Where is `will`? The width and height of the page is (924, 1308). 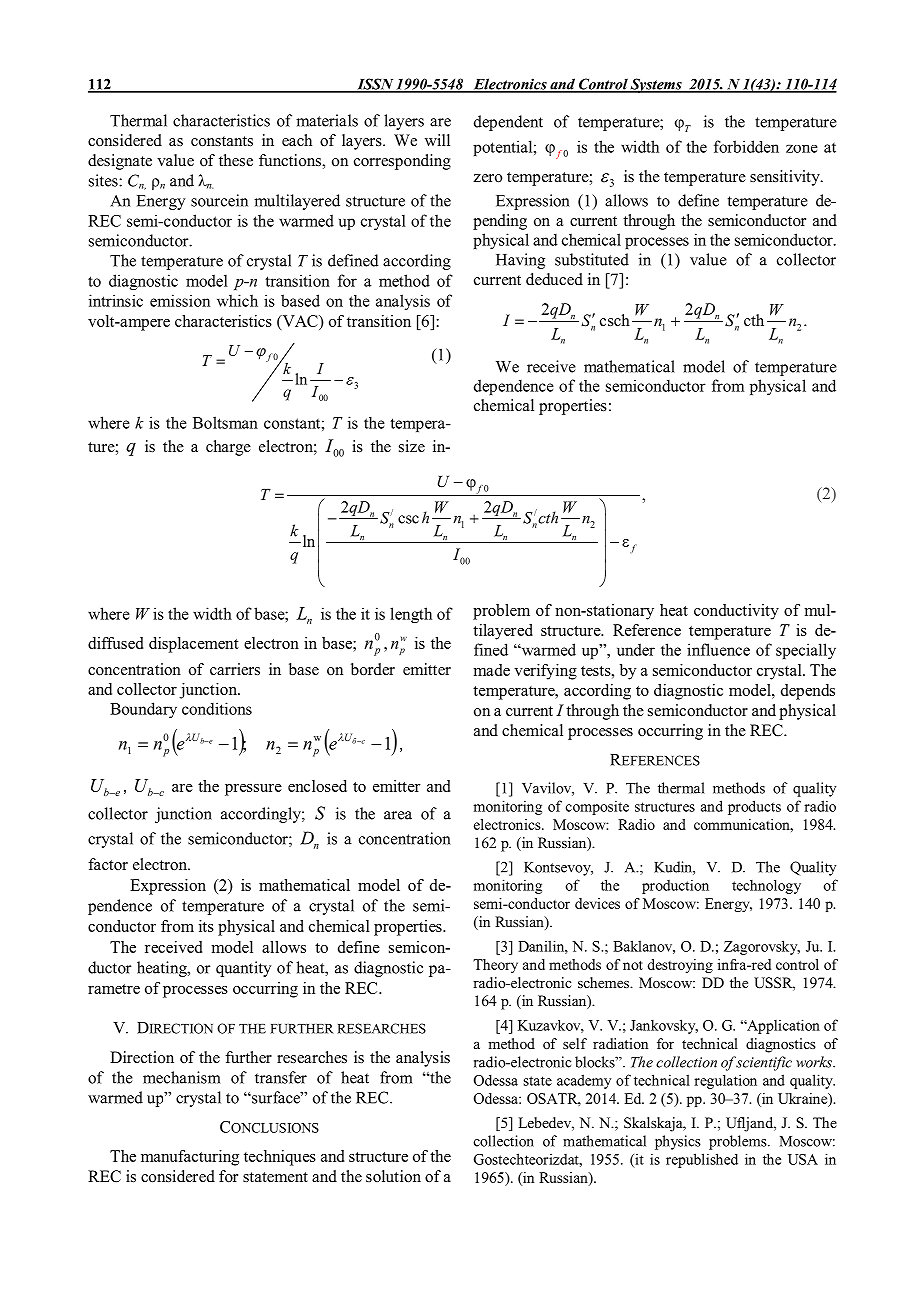 will is located at coordinates (437, 140).
